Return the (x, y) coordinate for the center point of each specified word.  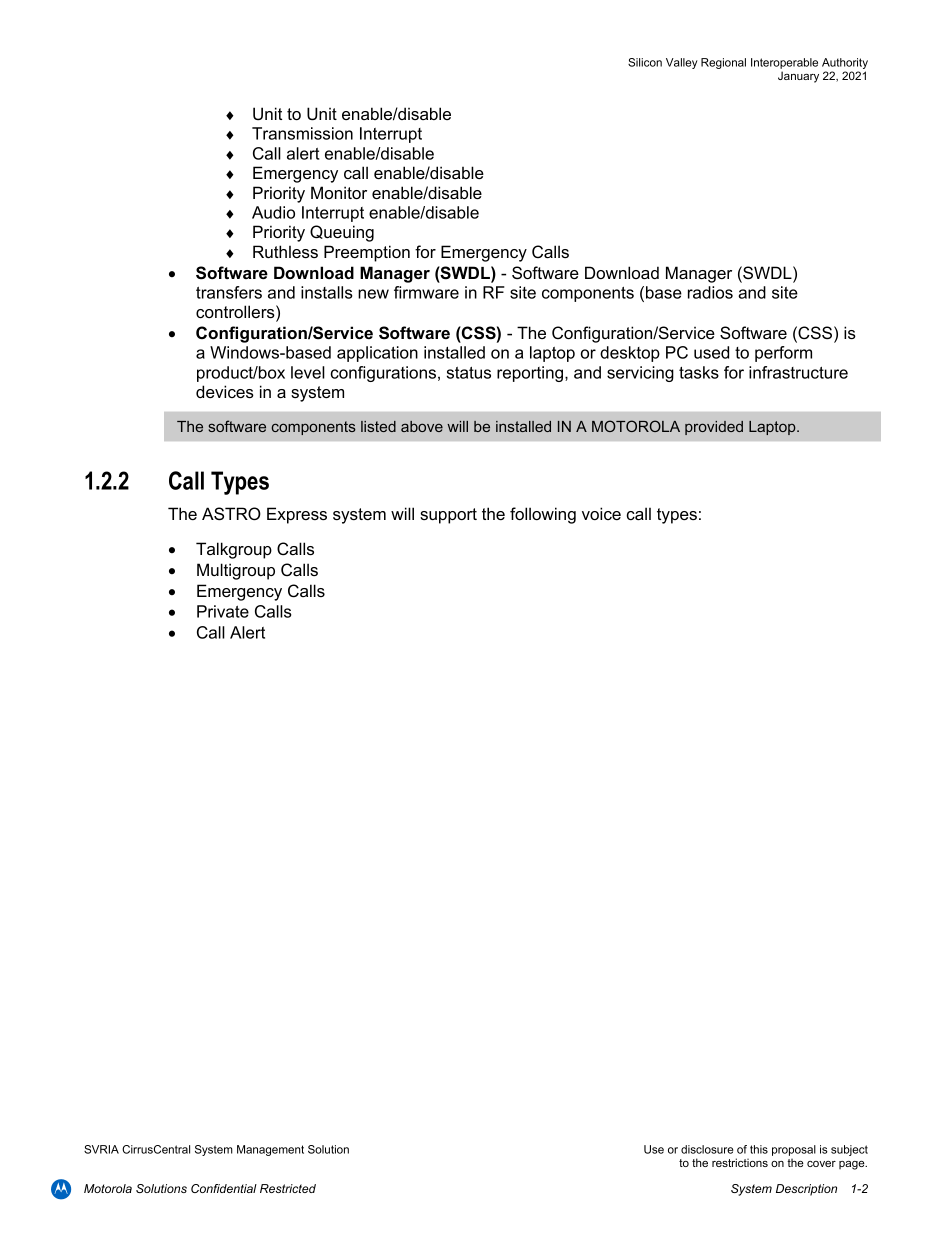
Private (223, 611)
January (798, 77)
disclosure (707, 1149)
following (543, 515)
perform (783, 354)
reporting (530, 374)
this (759, 1149)
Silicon (645, 62)
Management (270, 1150)
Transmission (302, 133)
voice (601, 513)
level (308, 372)
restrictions (740, 1162)
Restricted (288, 1188)
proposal (794, 1152)
